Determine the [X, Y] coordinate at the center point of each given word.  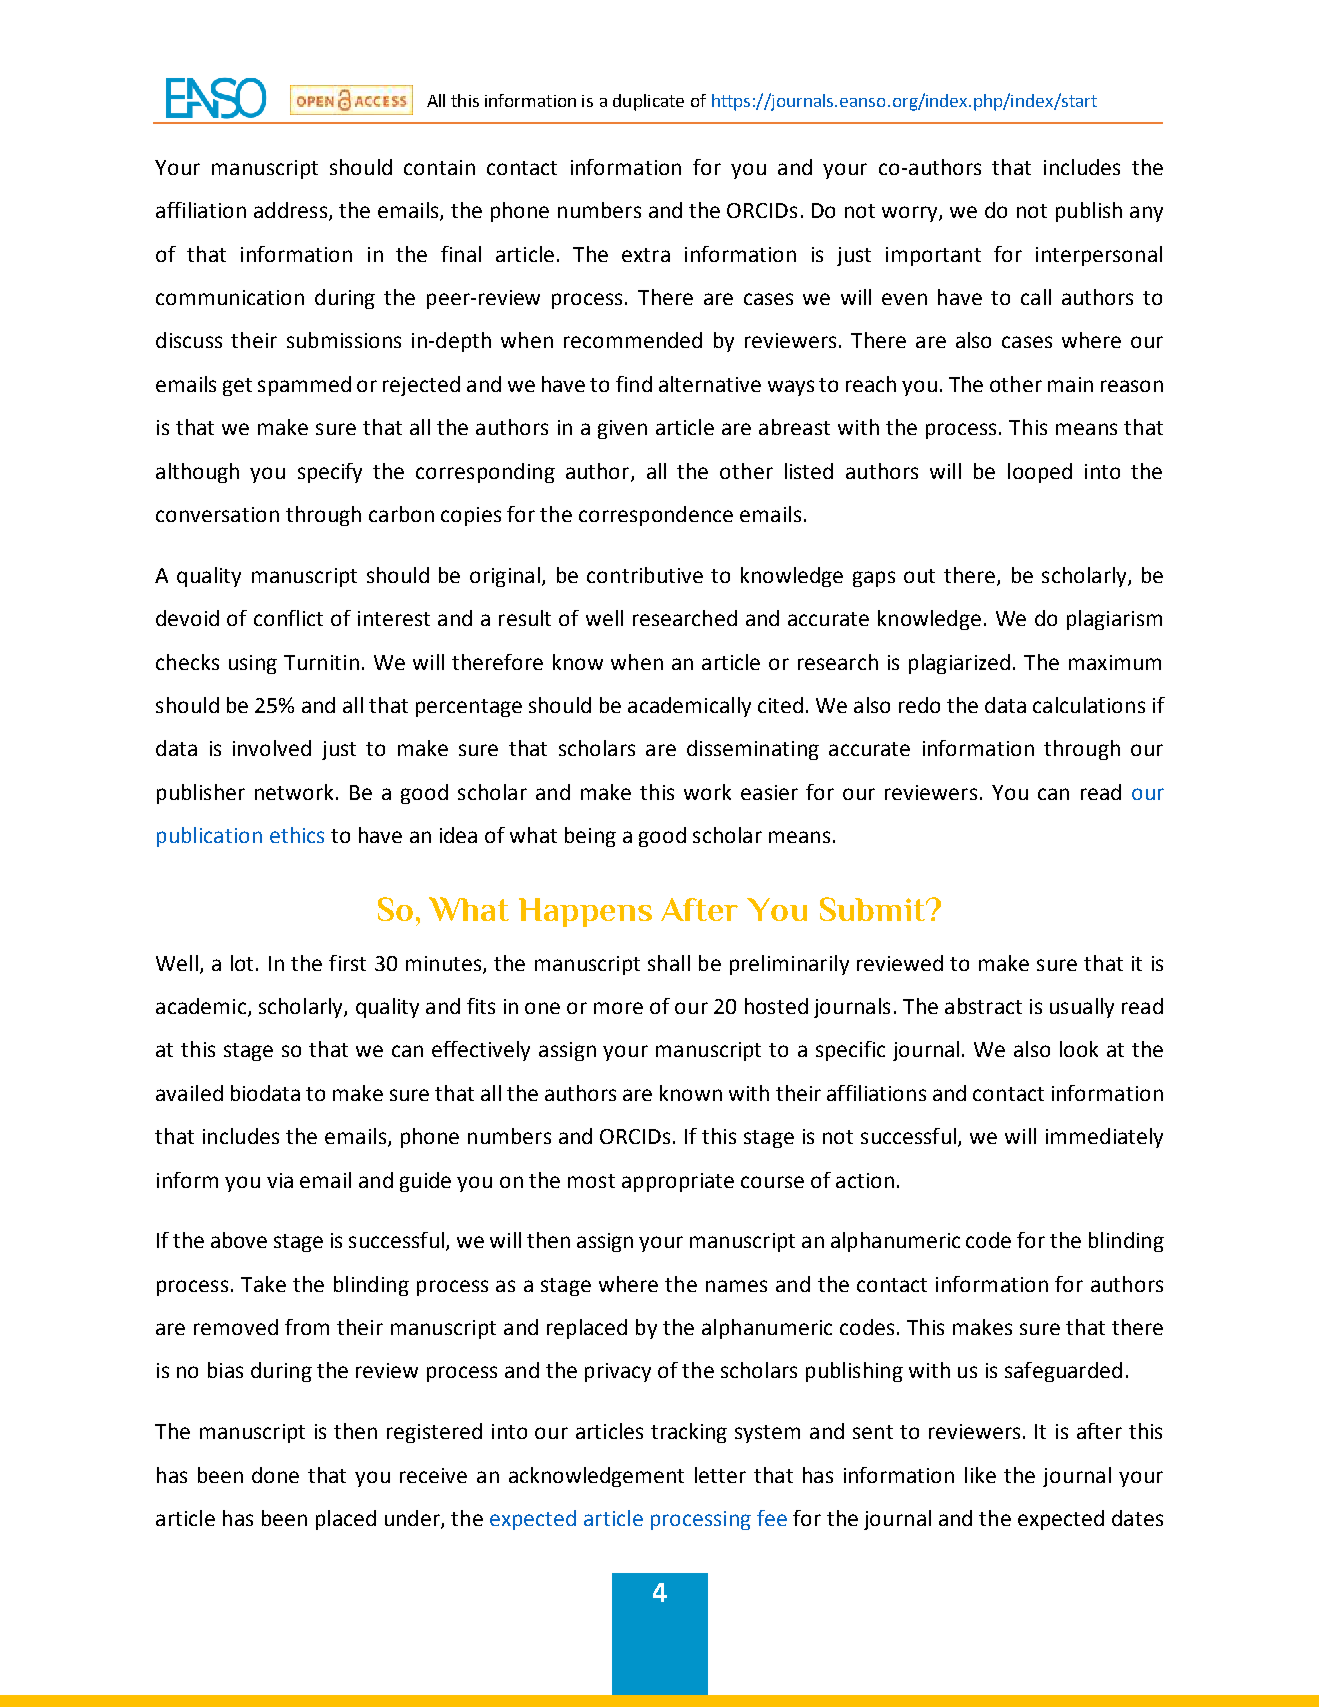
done [275, 1475]
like [980, 1475]
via [280, 1180]
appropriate [678, 1182]
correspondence [656, 516]
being [590, 837]
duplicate [648, 102]
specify [330, 473]
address [290, 210]
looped [1040, 473]
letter [720, 1475]
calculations [1089, 705]
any [1146, 214]
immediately [1104, 1138]
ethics [297, 835]
